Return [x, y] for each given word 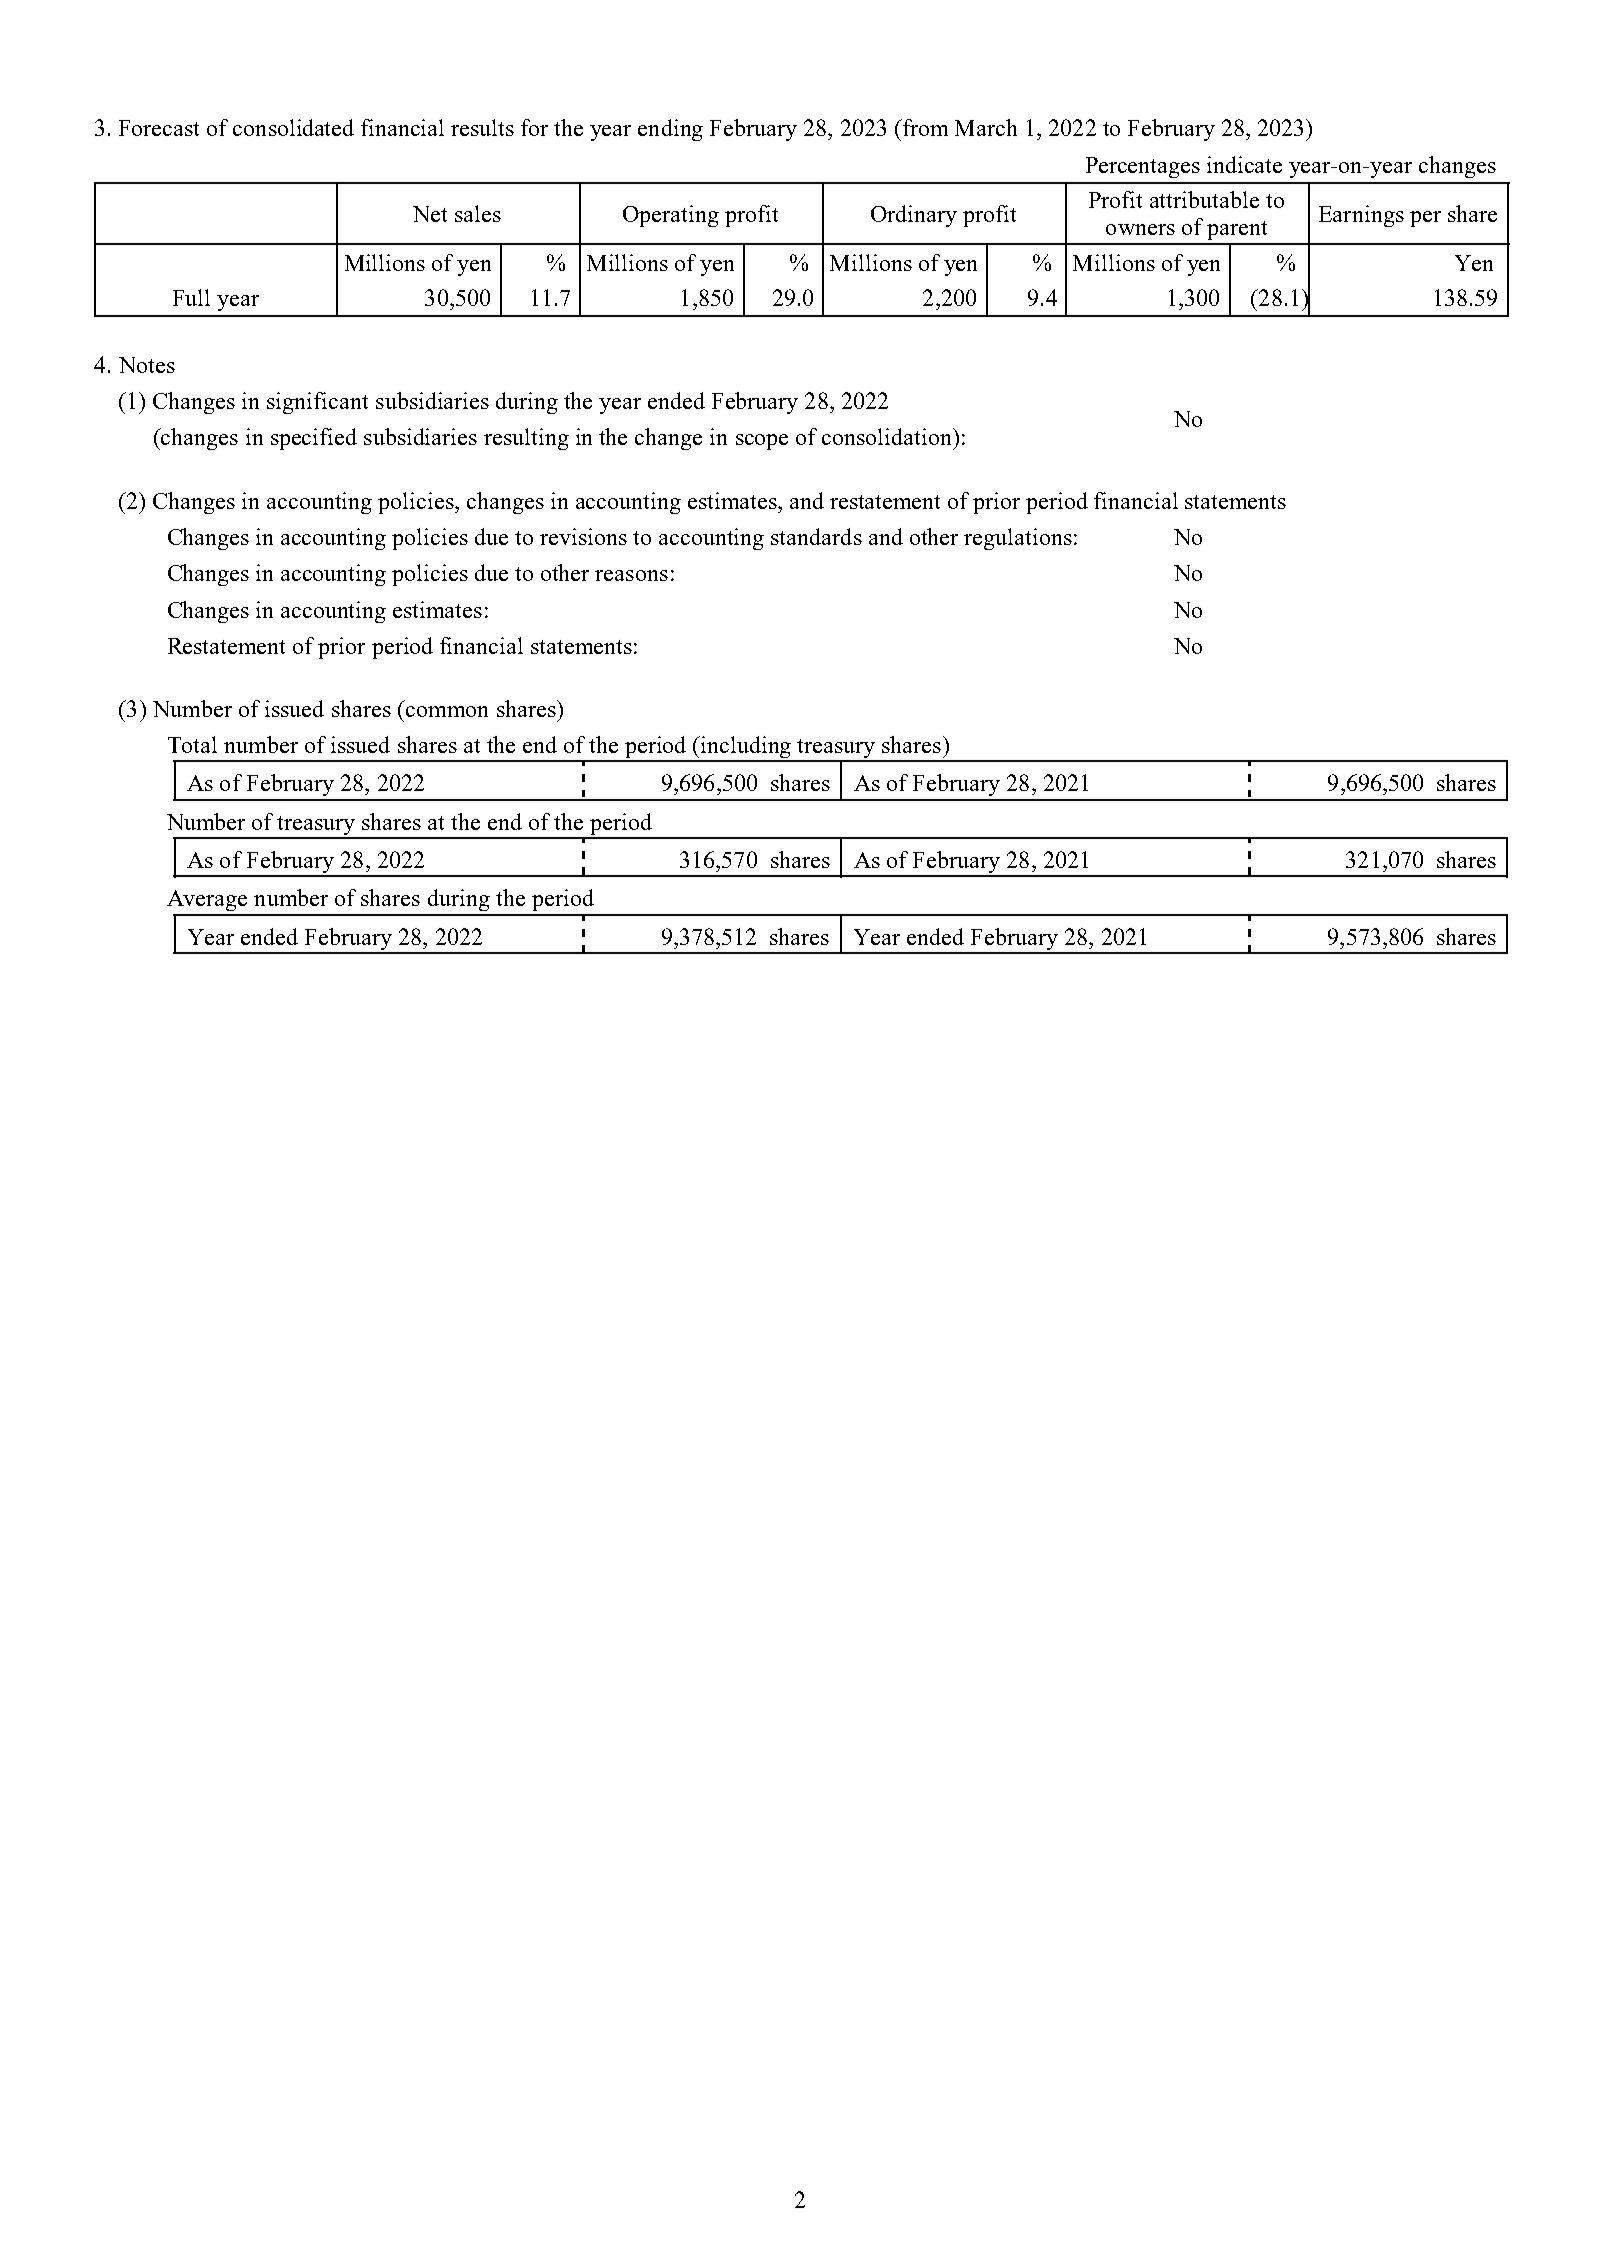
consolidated [293, 127]
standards [816, 536]
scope [762, 442]
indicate [1244, 164]
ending [670, 130]
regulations [1018, 539]
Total [192, 744]
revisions [583, 536]
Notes [147, 365]
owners [1140, 229]
